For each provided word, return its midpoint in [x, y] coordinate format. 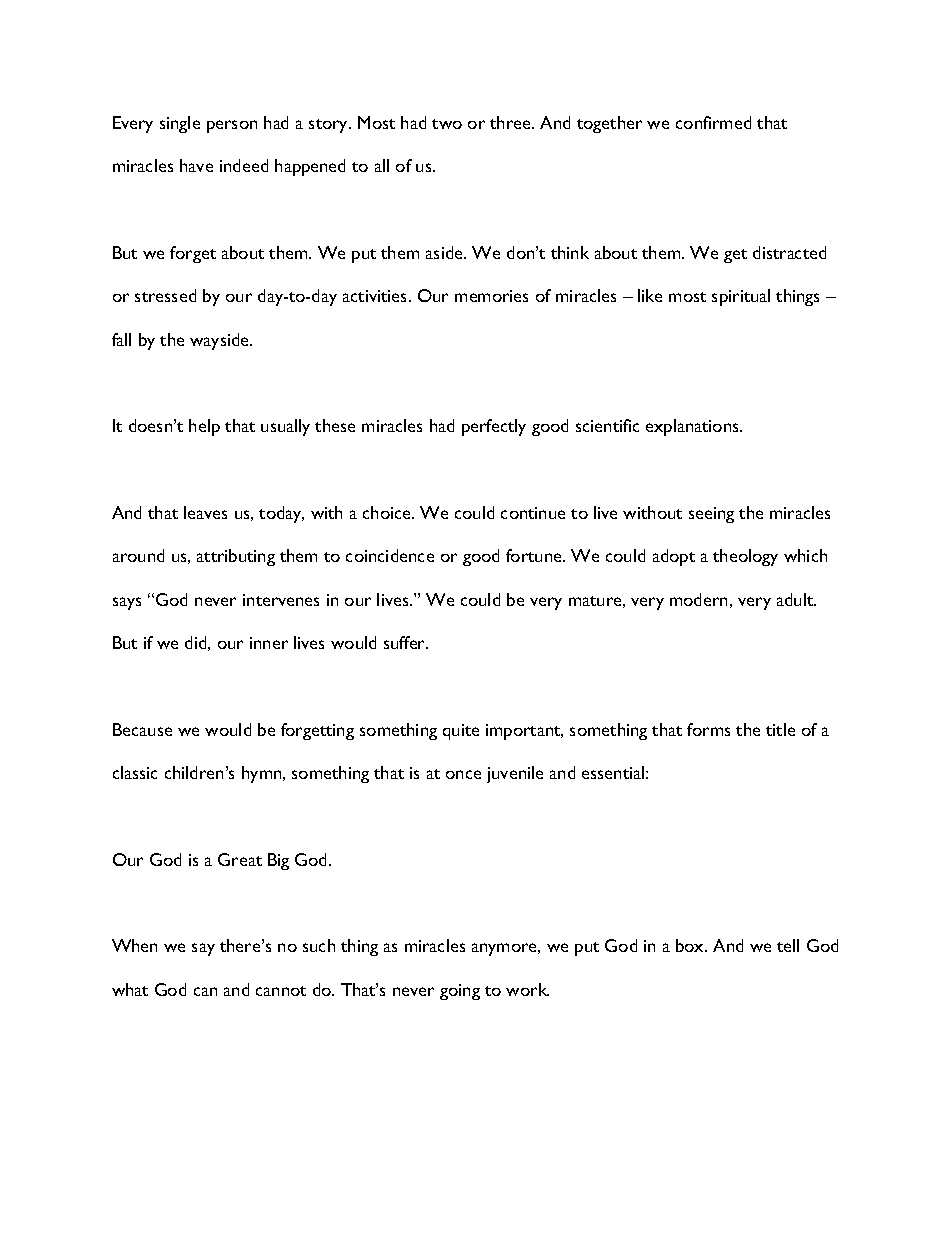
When [134, 945]
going [460, 992]
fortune [535, 555]
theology [745, 557]
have [196, 165]
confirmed [713, 122]
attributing [236, 557]
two [447, 124]
